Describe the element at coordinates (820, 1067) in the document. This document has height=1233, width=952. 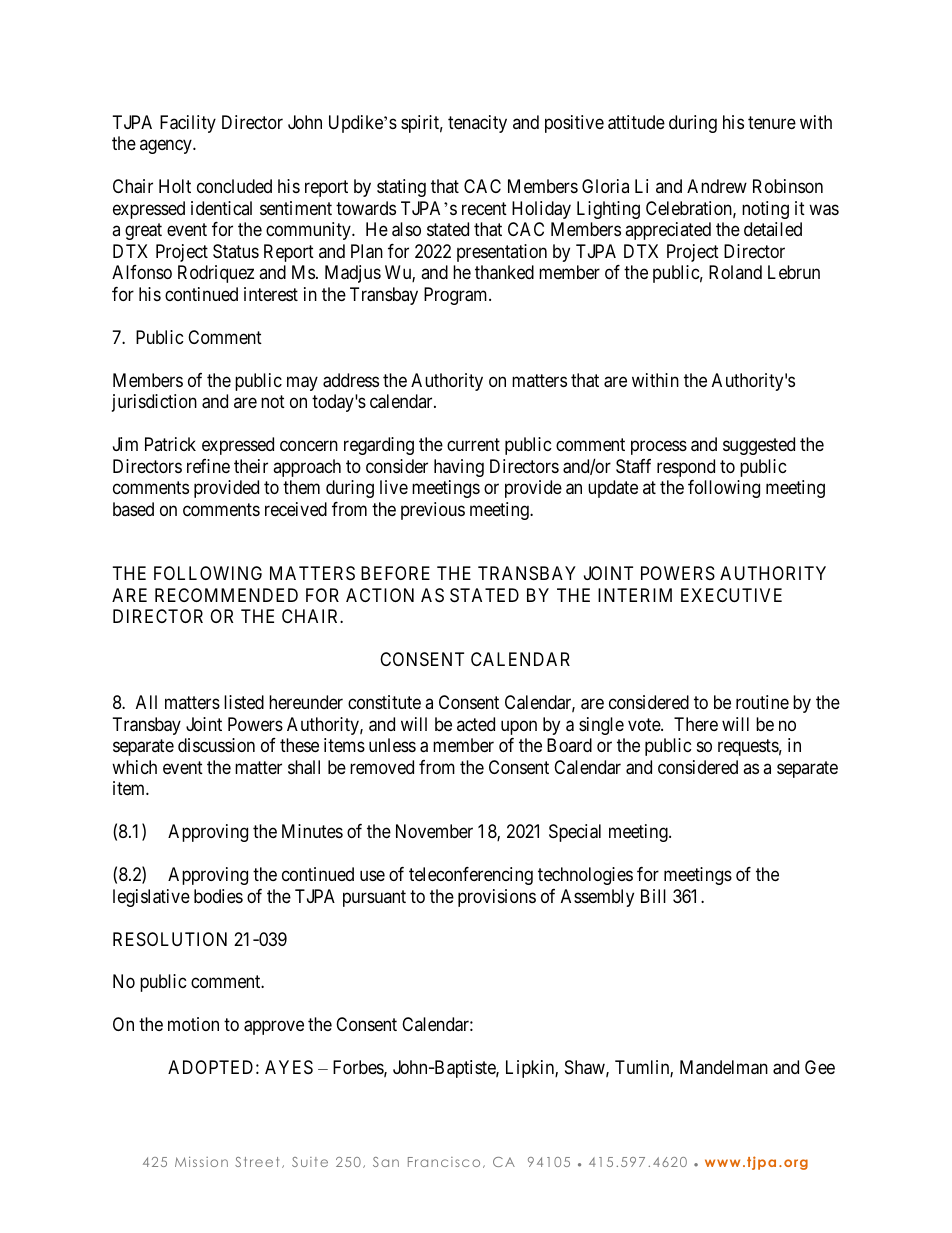
I see `Gee` at that location.
